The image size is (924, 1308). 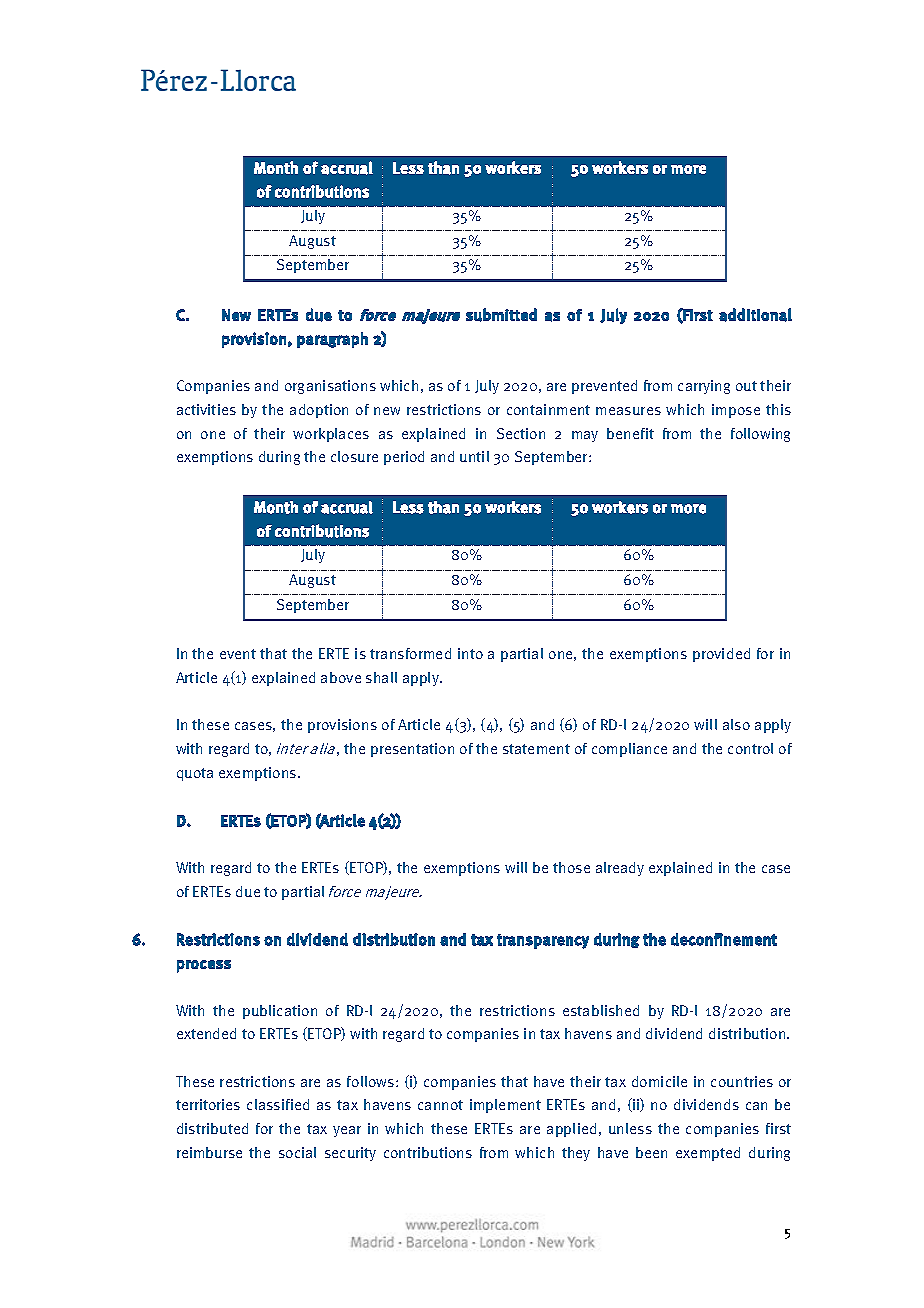 What do you see at coordinates (195, 774) in the screenshot?
I see `quota` at bounding box center [195, 774].
